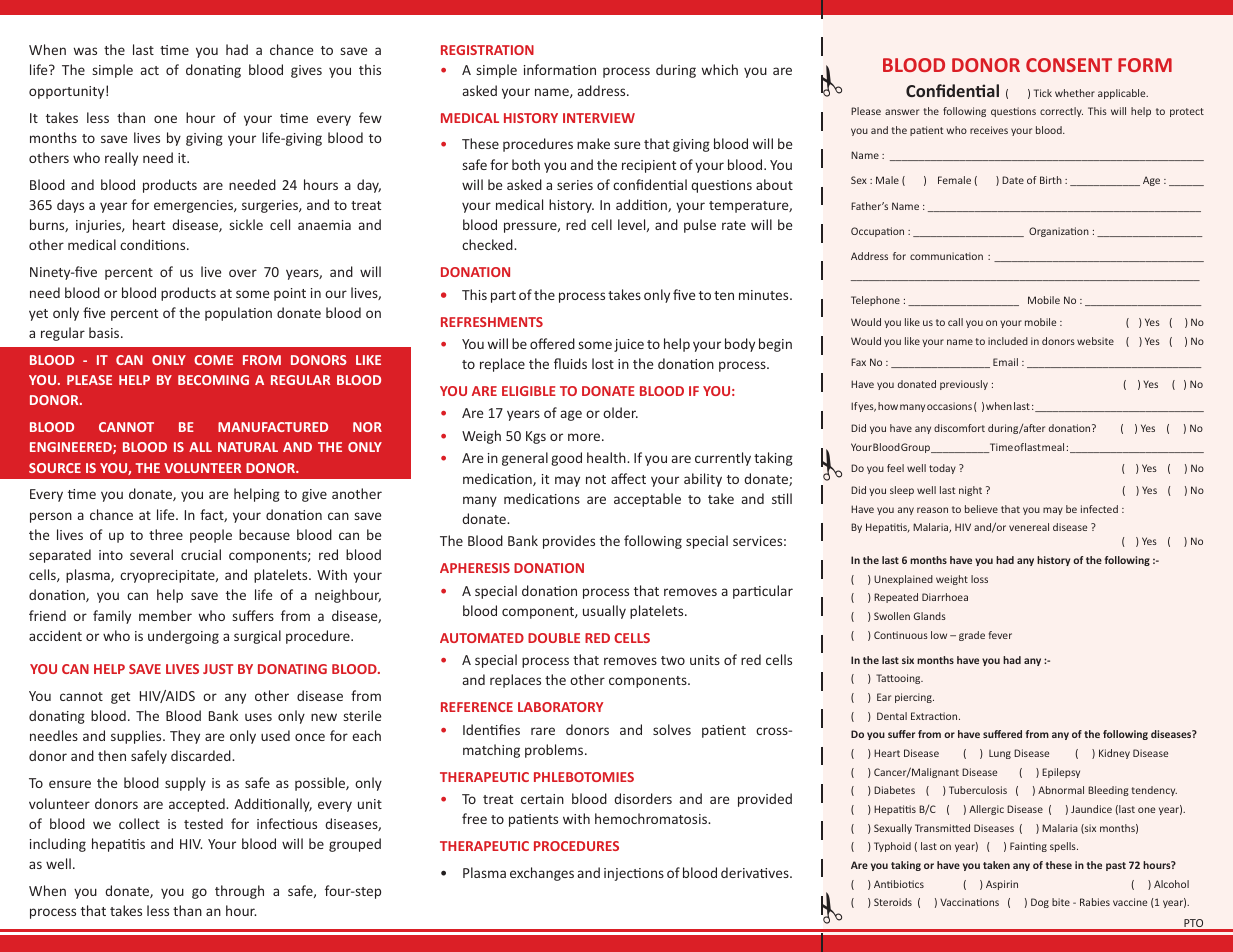 This page has height=952, width=1233. What do you see at coordinates (248, 447) in the page?
I see `NATURAL` at bounding box center [248, 447].
